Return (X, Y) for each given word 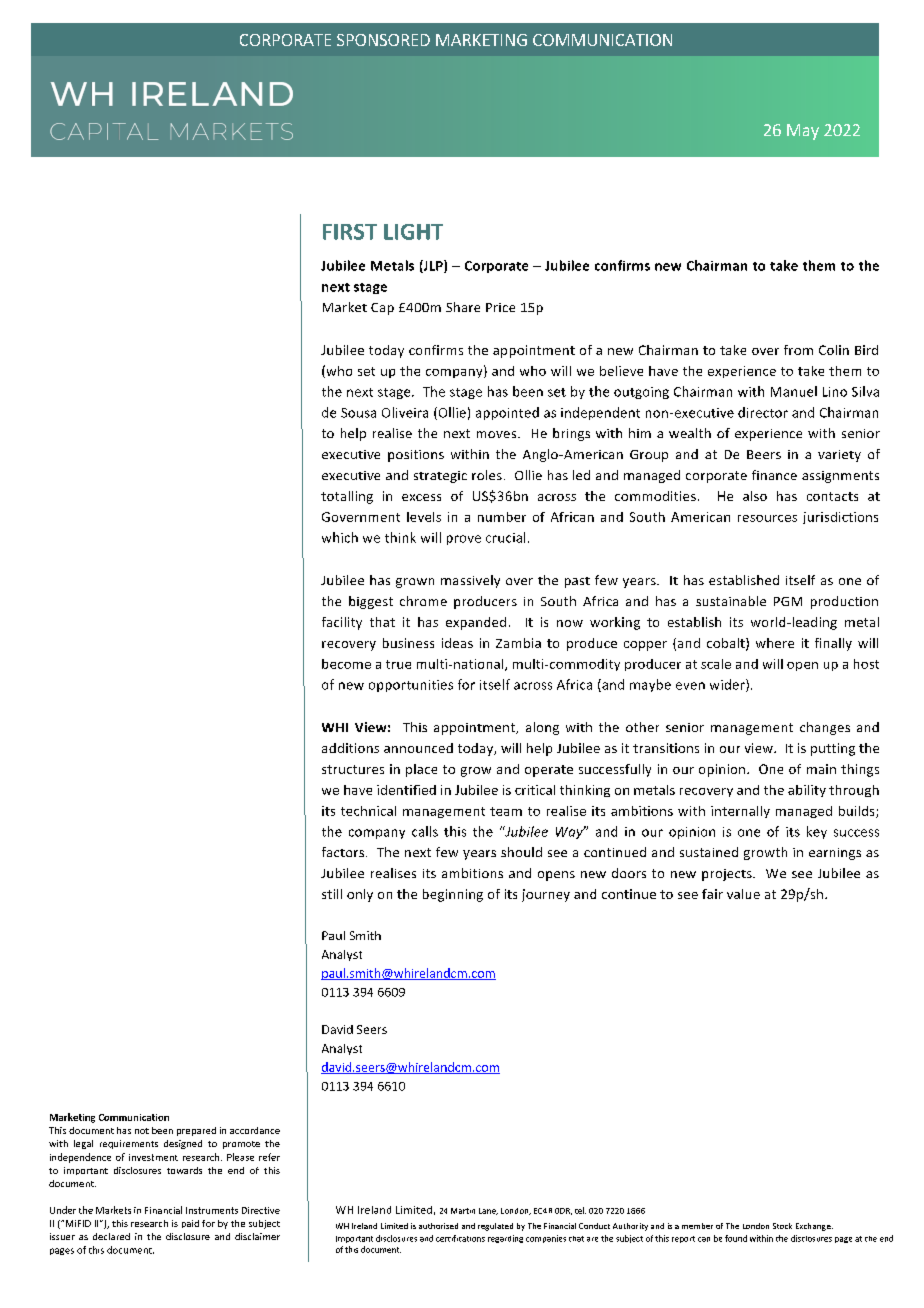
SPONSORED (383, 40)
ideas (457, 643)
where (775, 643)
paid (190, 1224)
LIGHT (413, 232)
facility (342, 623)
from (798, 350)
